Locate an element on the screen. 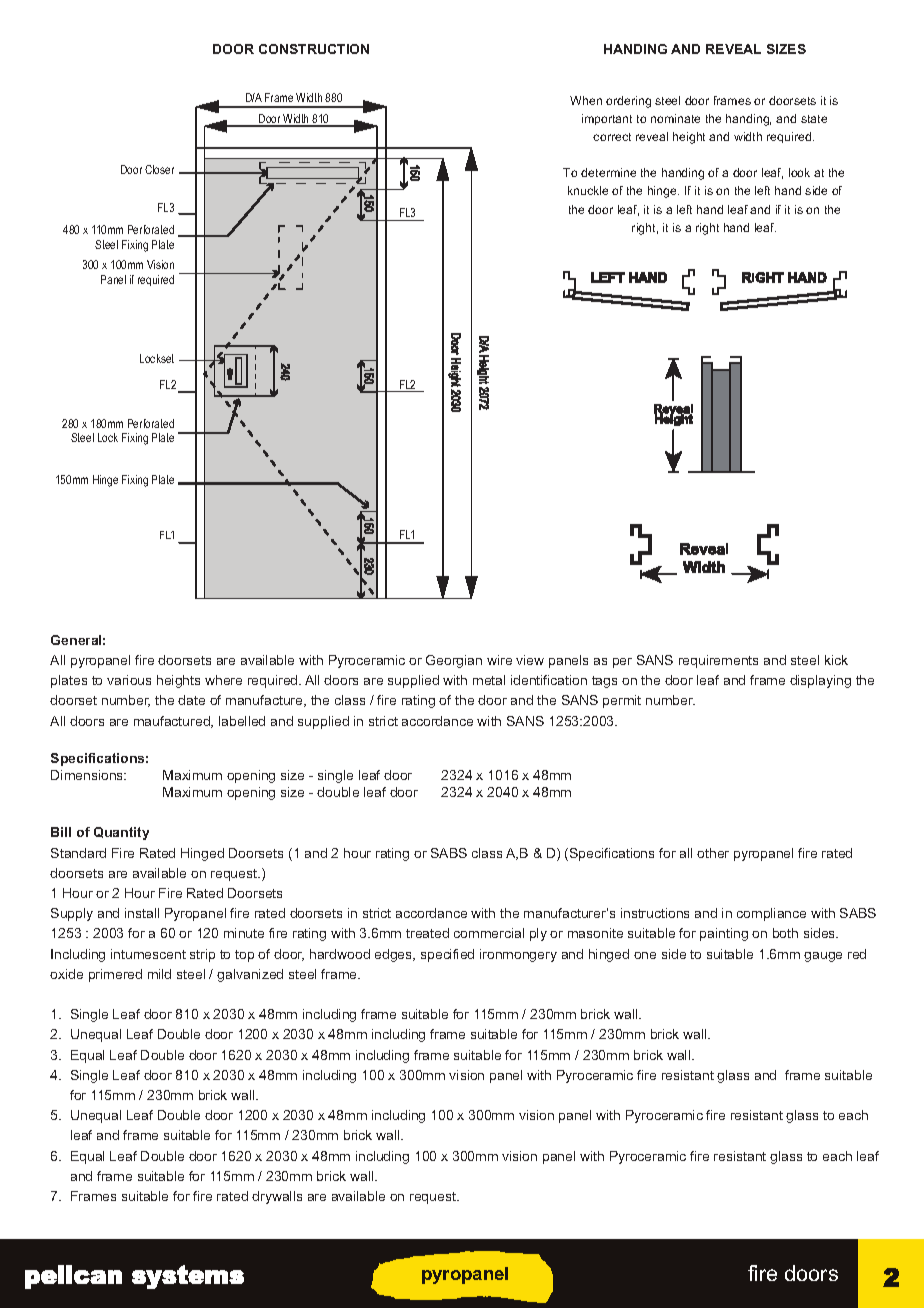  Georgian is located at coordinates (454, 661).
